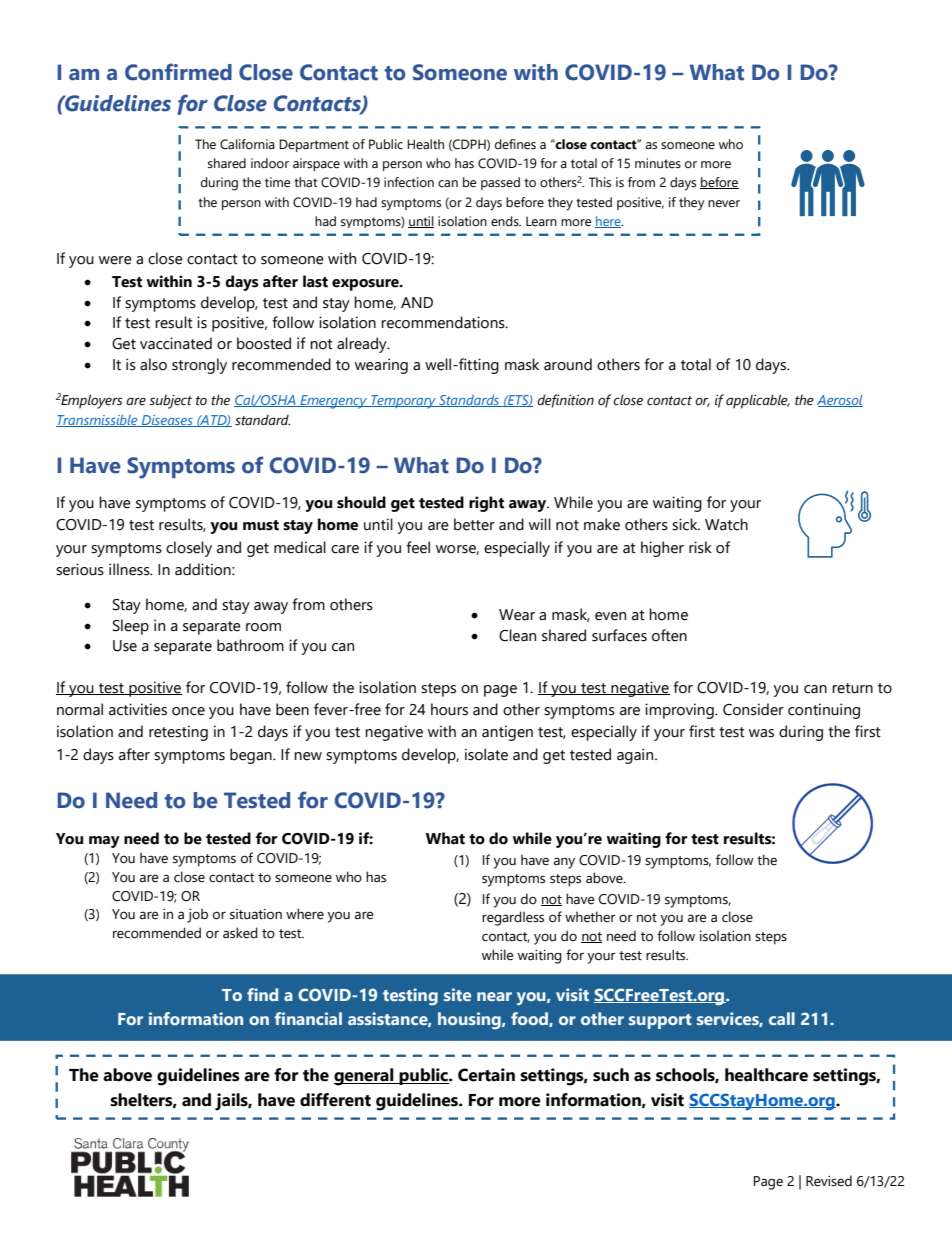  What do you see at coordinates (515, 144) in the document?
I see `defines` at bounding box center [515, 144].
